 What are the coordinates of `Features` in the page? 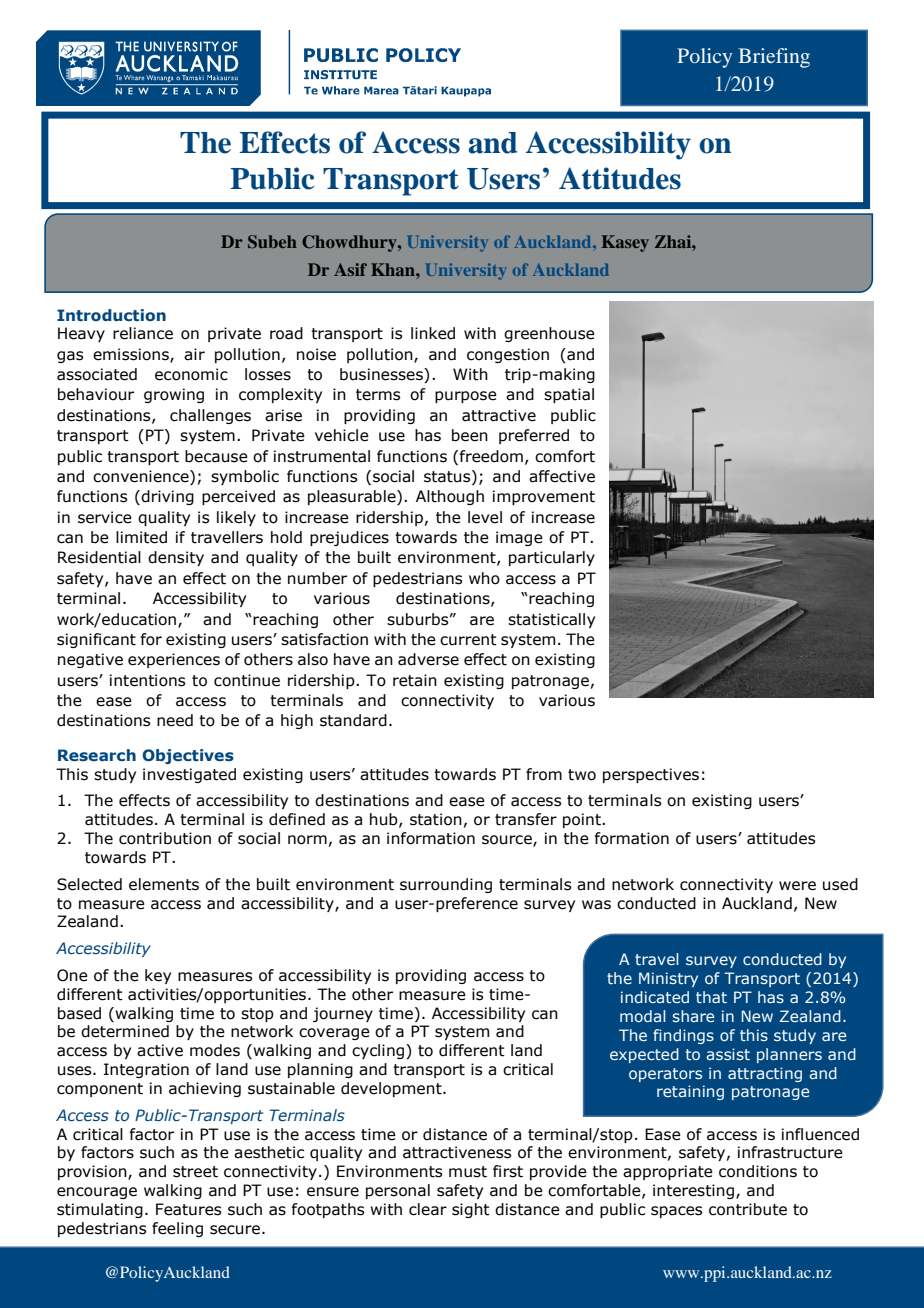 It's located at (188, 1209).
